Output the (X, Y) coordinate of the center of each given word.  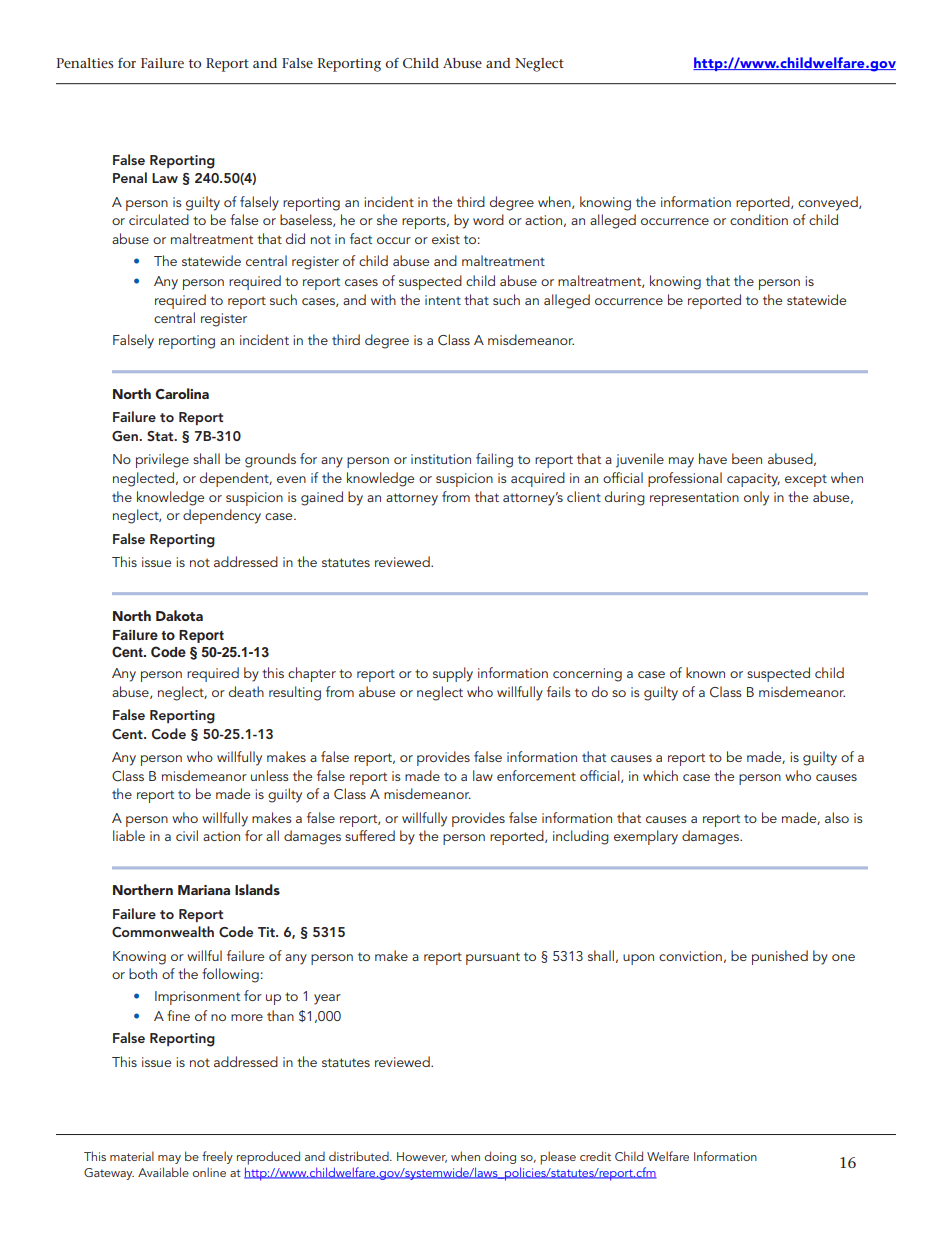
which (660, 775)
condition (759, 219)
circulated (159, 219)
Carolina (182, 394)
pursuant (493, 958)
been (747, 458)
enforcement (536, 775)
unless (270, 775)
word (488, 219)
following (230, 975)
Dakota (179, 615)
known (705, 672)
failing (494, 460)
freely (217, 1157)
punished (780, 957)
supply (453, 674)
